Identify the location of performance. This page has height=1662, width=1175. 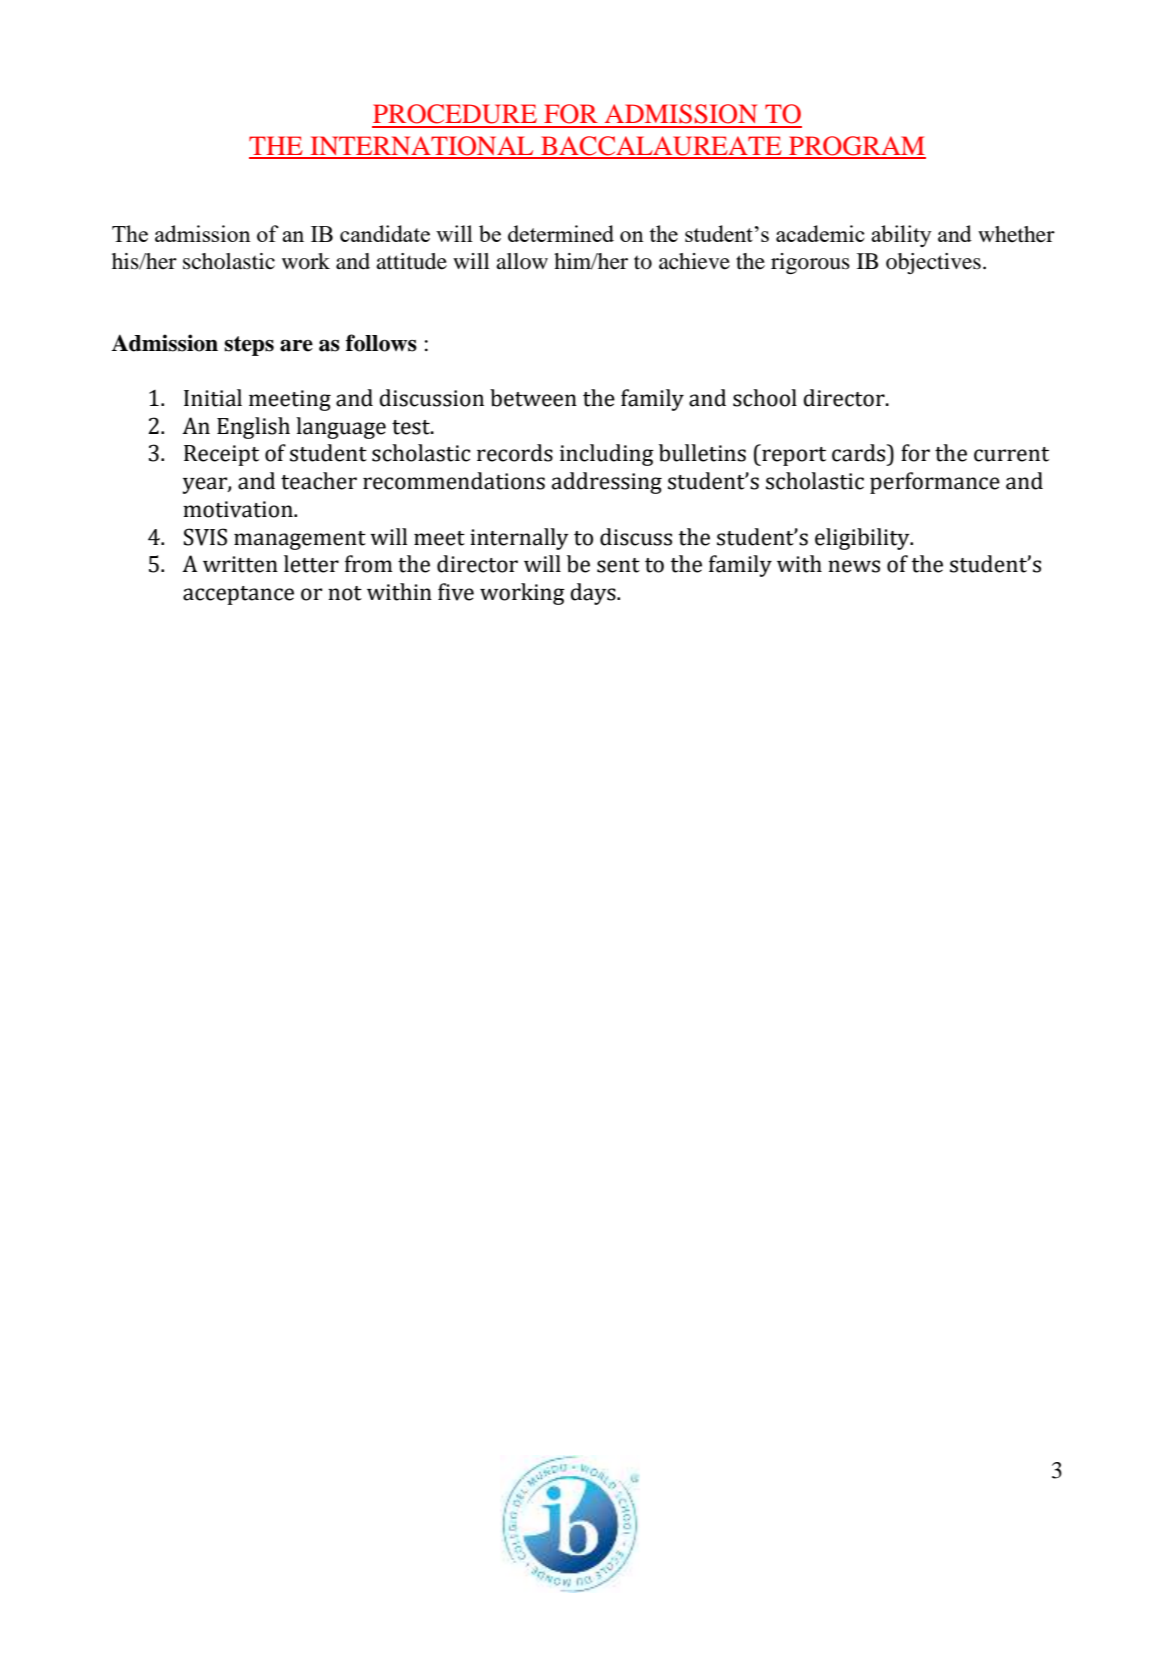
(935, 483).
